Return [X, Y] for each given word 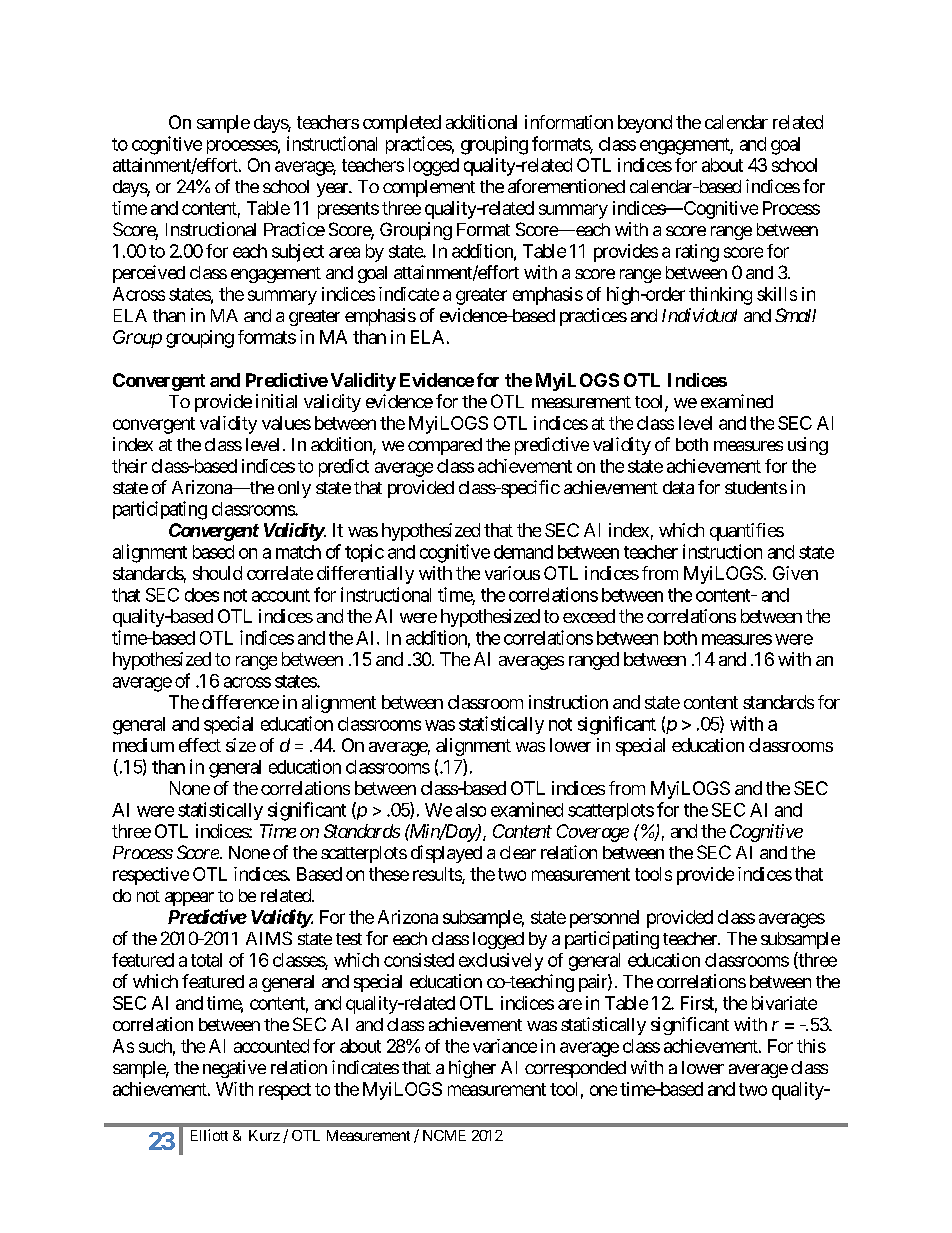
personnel [604, 919]
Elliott [209, 1135]
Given [795, 573]
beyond [645, 124]
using [808, 446]
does [202, 595]
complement [429, 188]
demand [523, 552]
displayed [446, 854]
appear [189, 899]
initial [276, 401]
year [333, 190]
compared [445, 446]
